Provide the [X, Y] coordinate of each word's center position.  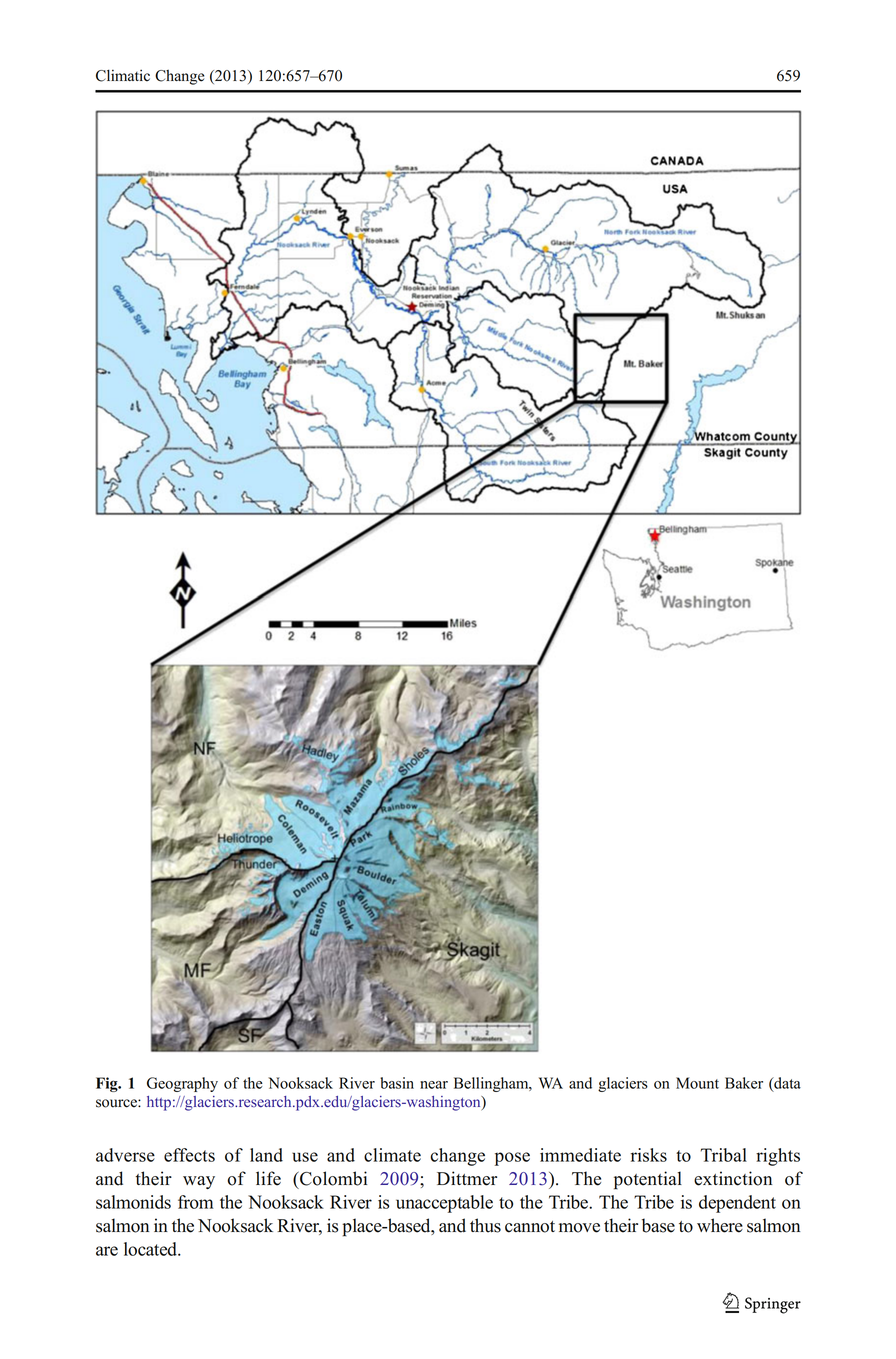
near [434, 1085]
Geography [182, 1084]
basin [397, 1083]
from [195, 1202]
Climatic [123, 75]
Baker [744, 1083]
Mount [697, 1083]
